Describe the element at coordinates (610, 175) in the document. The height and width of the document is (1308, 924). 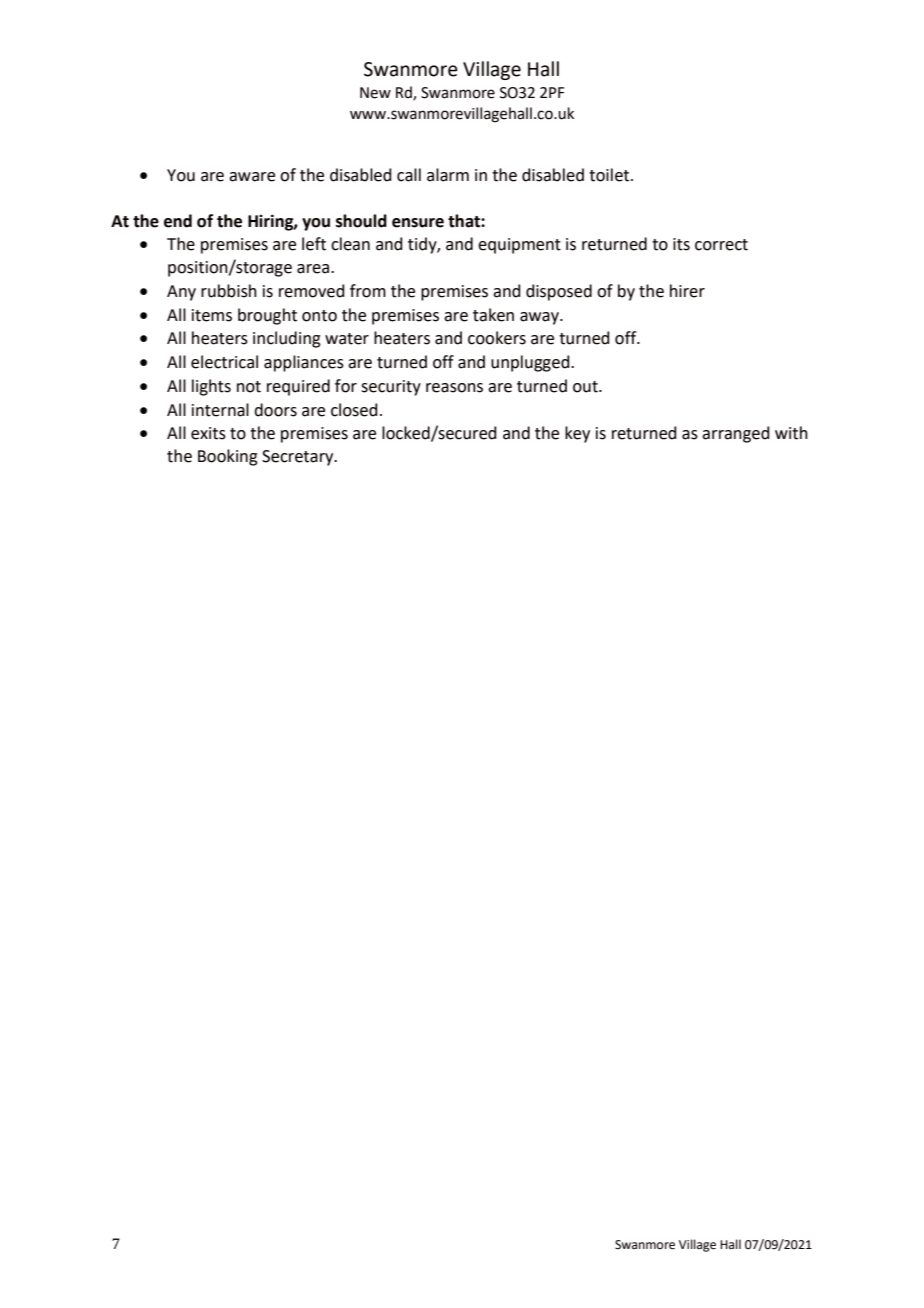
I see `toilet` at that location.
